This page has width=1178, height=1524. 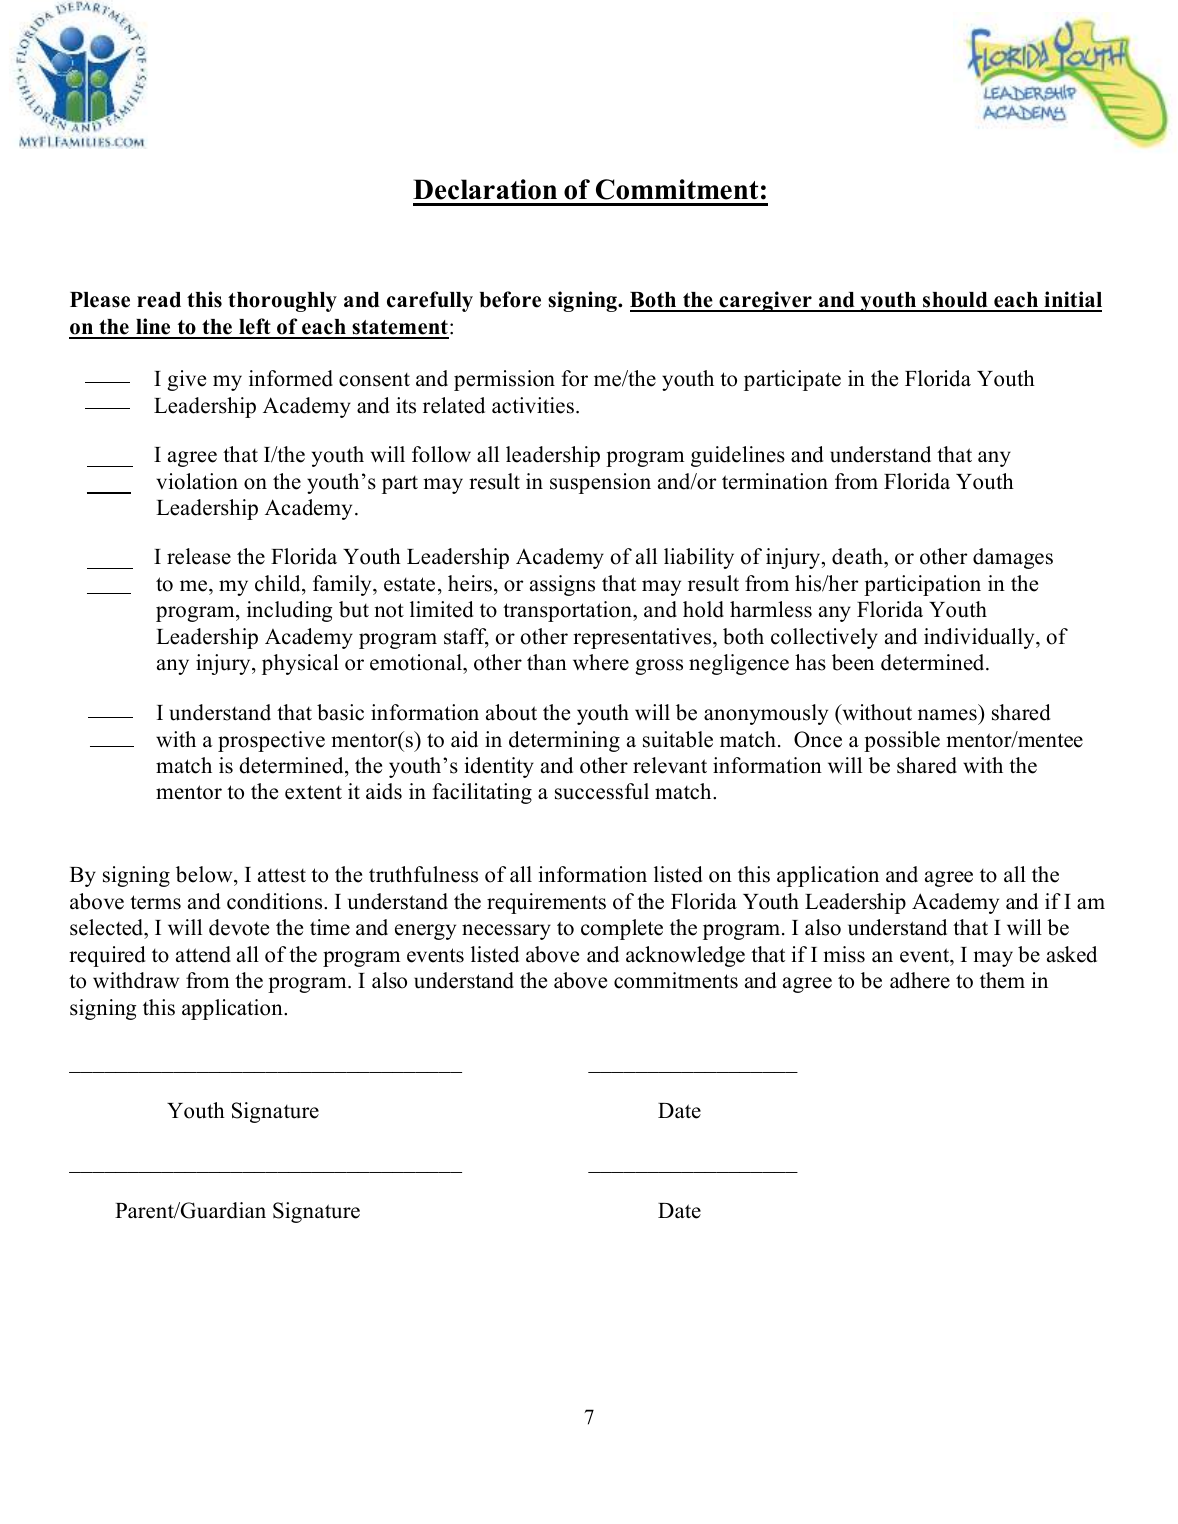 What do you see at coordinates (920, 980) in the page?
I see `adhere` at bounding box center [920, 980].
